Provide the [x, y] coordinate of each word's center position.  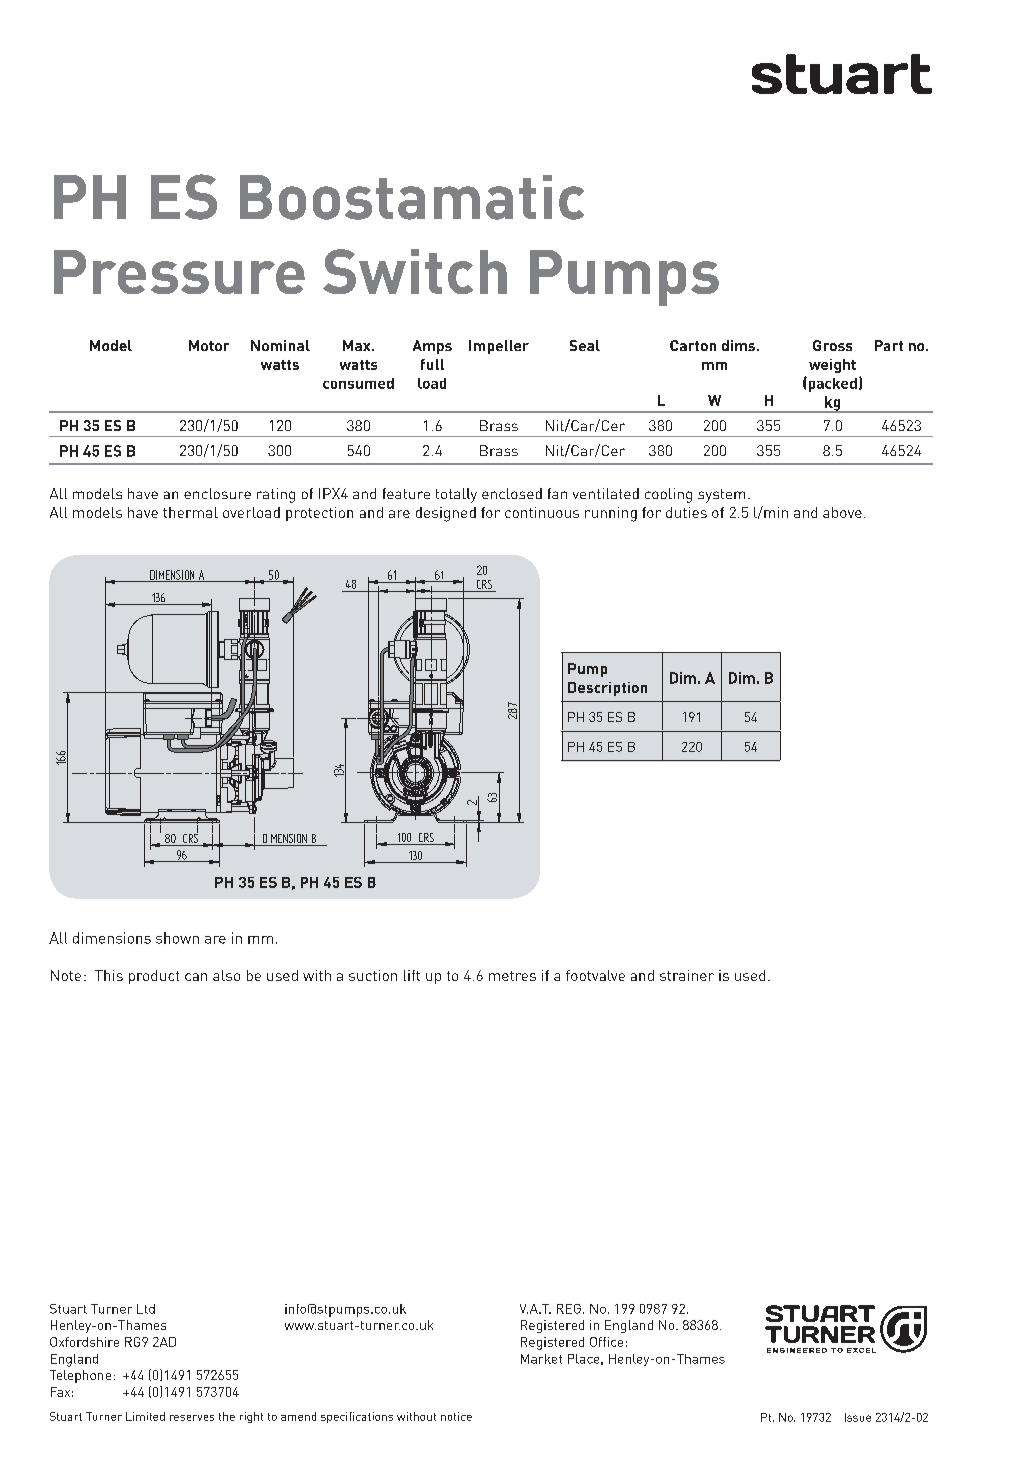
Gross [832, 345]
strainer [687, 975]
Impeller [499, 347]
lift [412, 975]
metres [512, 976]
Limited [145, 1416]
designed [446, 514]
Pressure [179, 272]
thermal [190, 512]
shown [177, 938]
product [154, 977]
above [842, 512]
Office [606, 1342]
